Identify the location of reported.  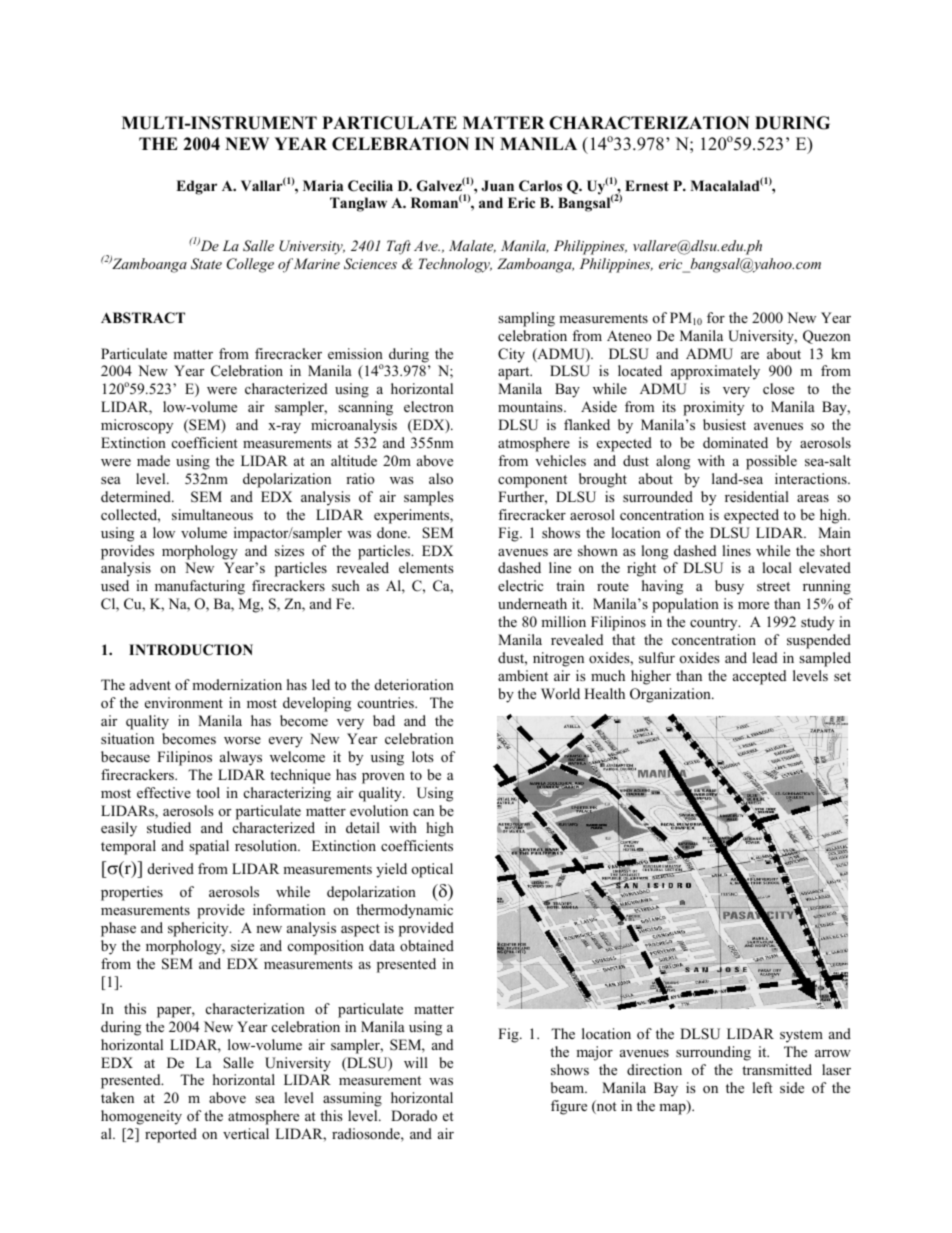
(171, 1135).
